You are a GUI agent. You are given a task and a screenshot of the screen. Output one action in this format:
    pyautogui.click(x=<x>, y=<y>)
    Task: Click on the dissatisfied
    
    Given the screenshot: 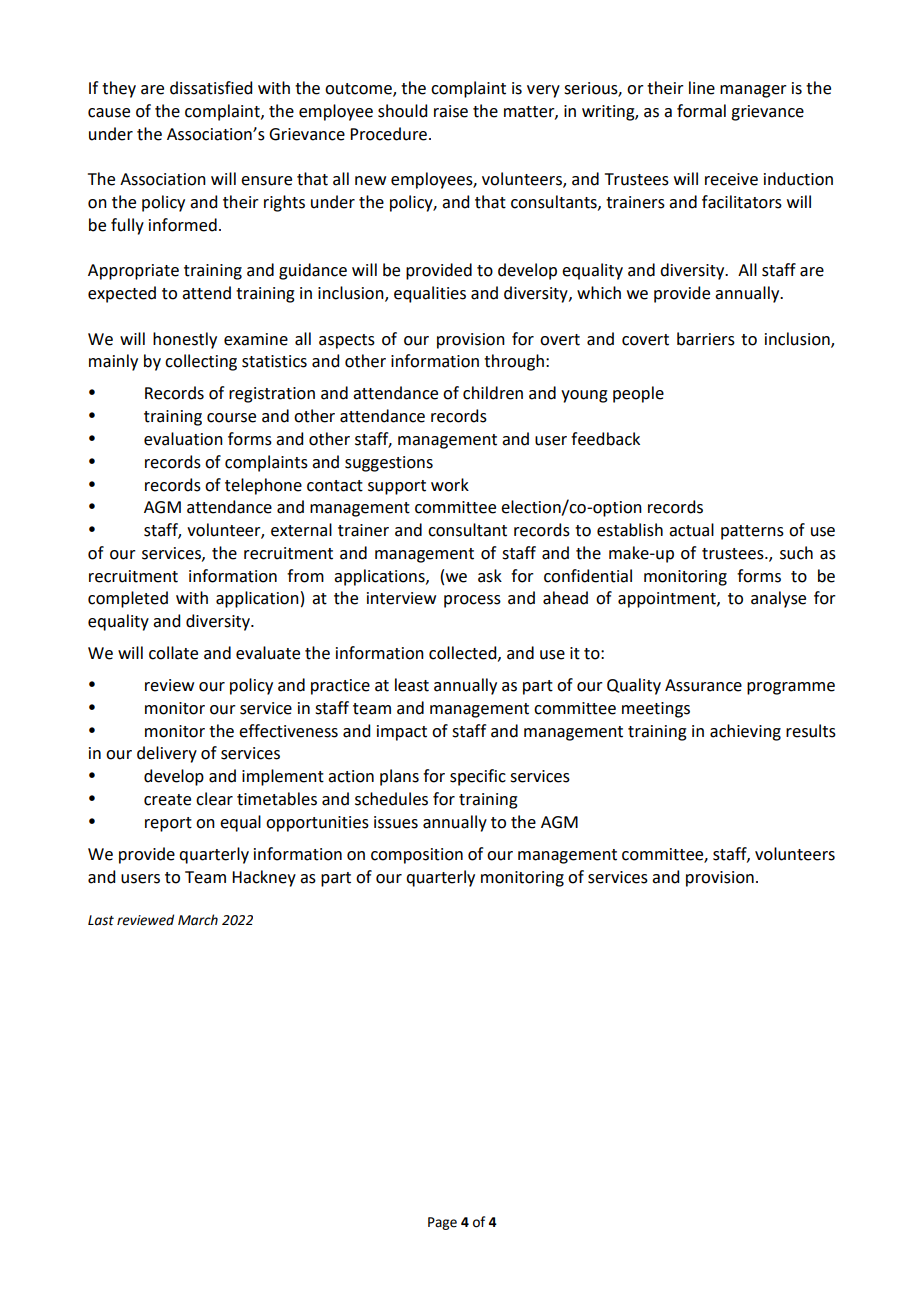 What is the action you would take?
    pyautogui.click(x=211, y=88)
